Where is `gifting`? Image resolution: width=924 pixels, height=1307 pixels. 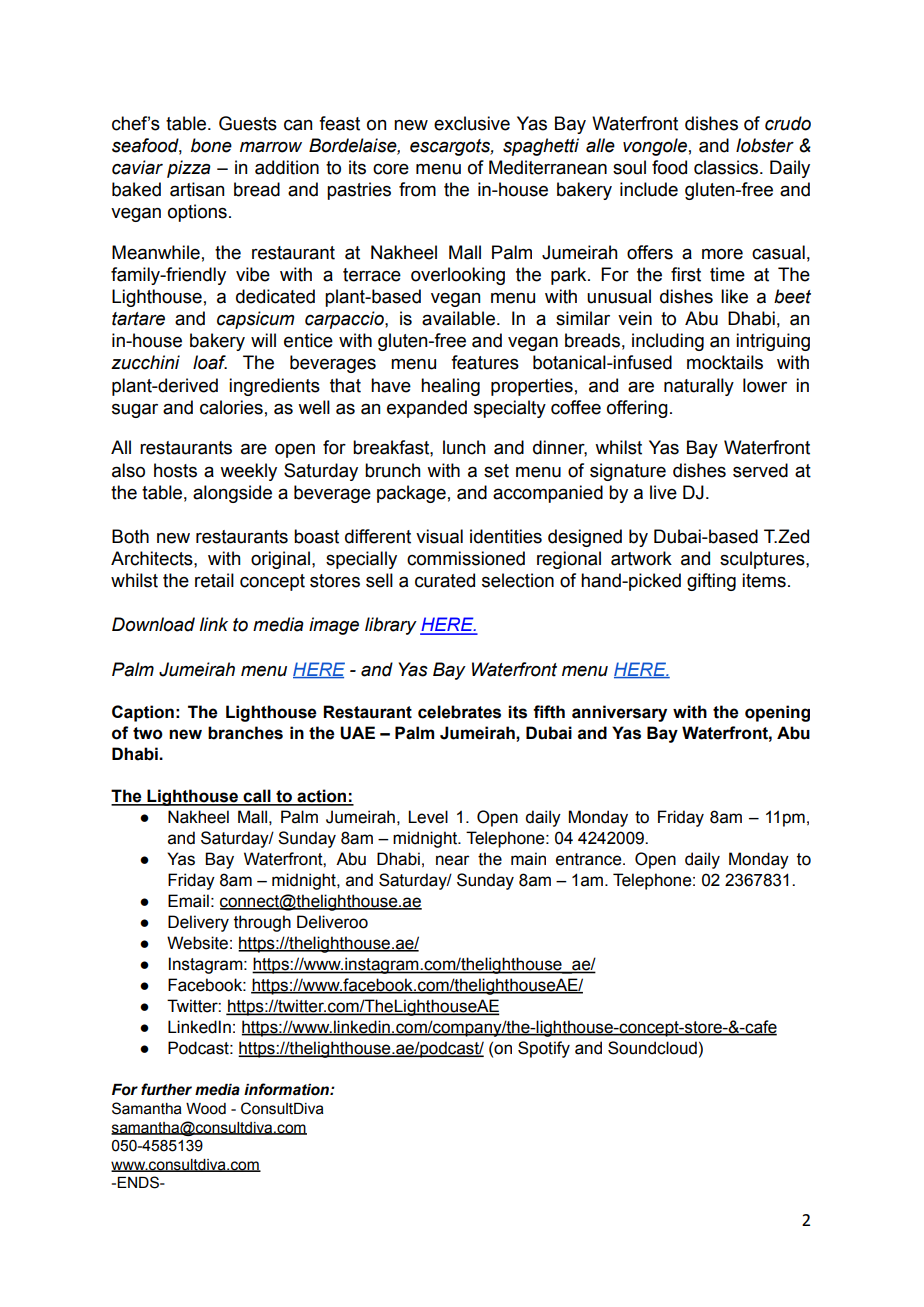 gifting is located at coordinates (711, 582).
